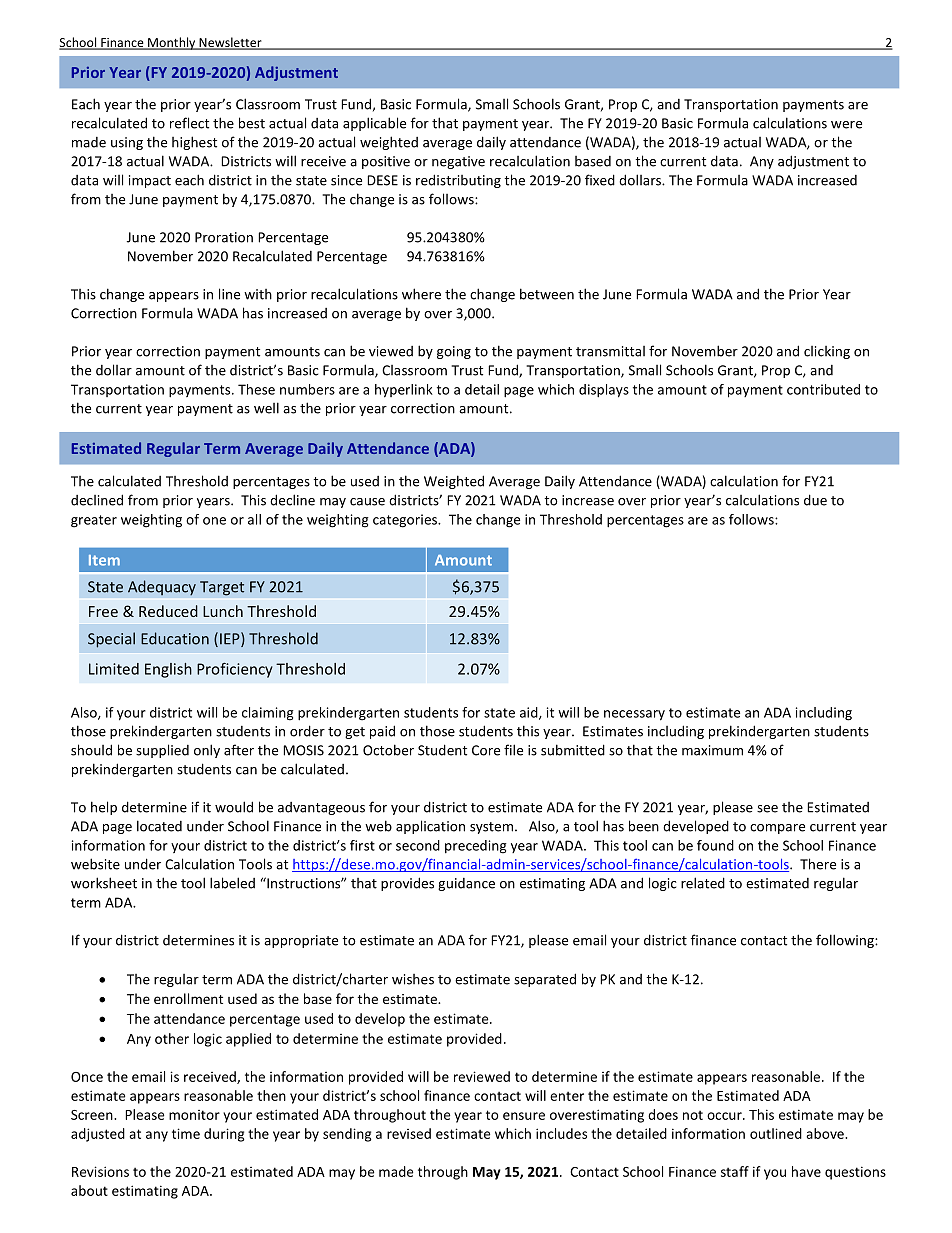 The width and height of the screenshot is (952, 1233). I want to click on due, so click(815, 500).
